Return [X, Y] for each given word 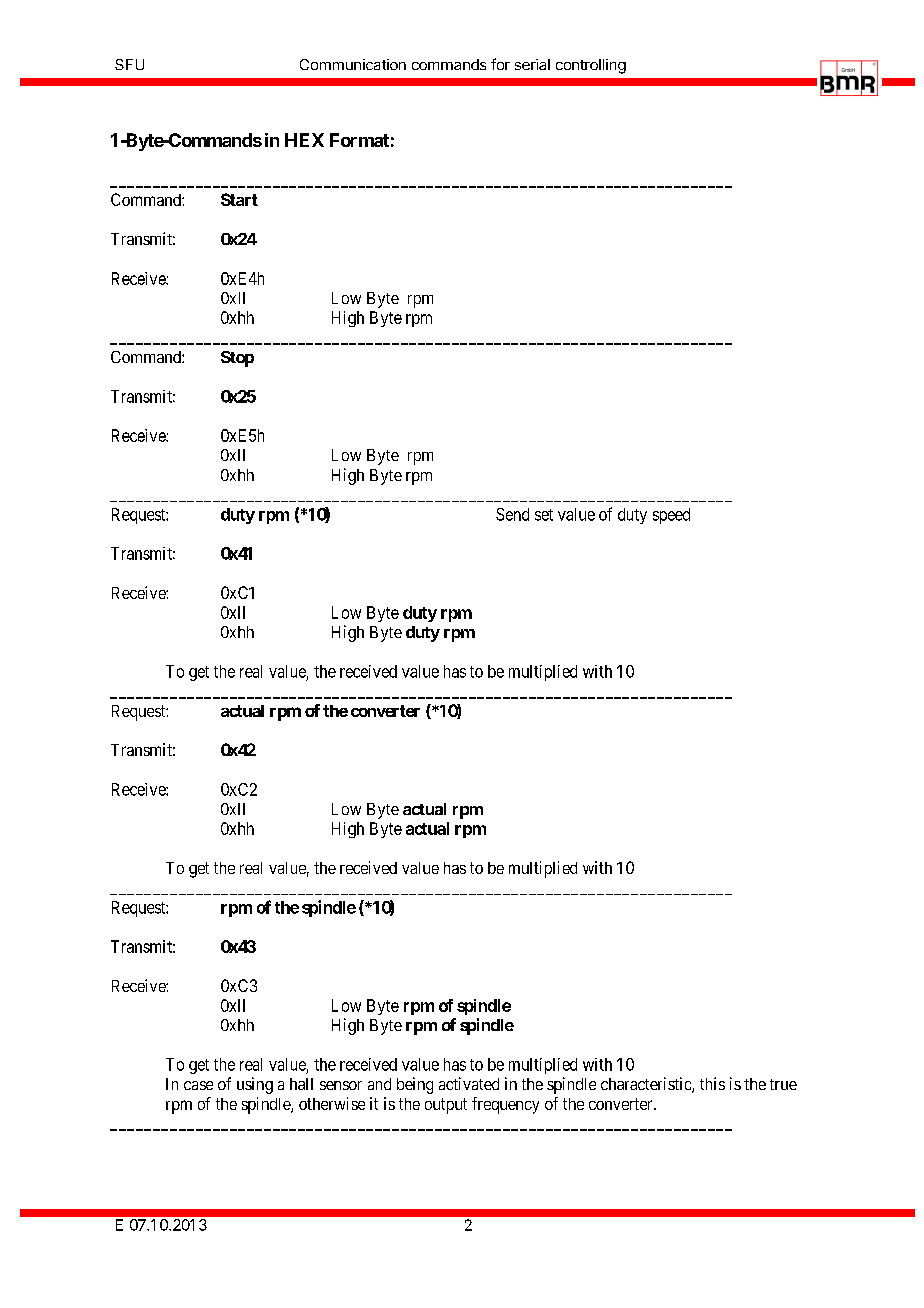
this [712, 1083]
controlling [591, 66]
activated [469, 1083]
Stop [237, 359]
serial [532, 64]
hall [301, 1084]
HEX [304, 140]
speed [671, 516]
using [255, 1085]
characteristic [647, 1085]
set [544, 515]
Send [512, 514]
